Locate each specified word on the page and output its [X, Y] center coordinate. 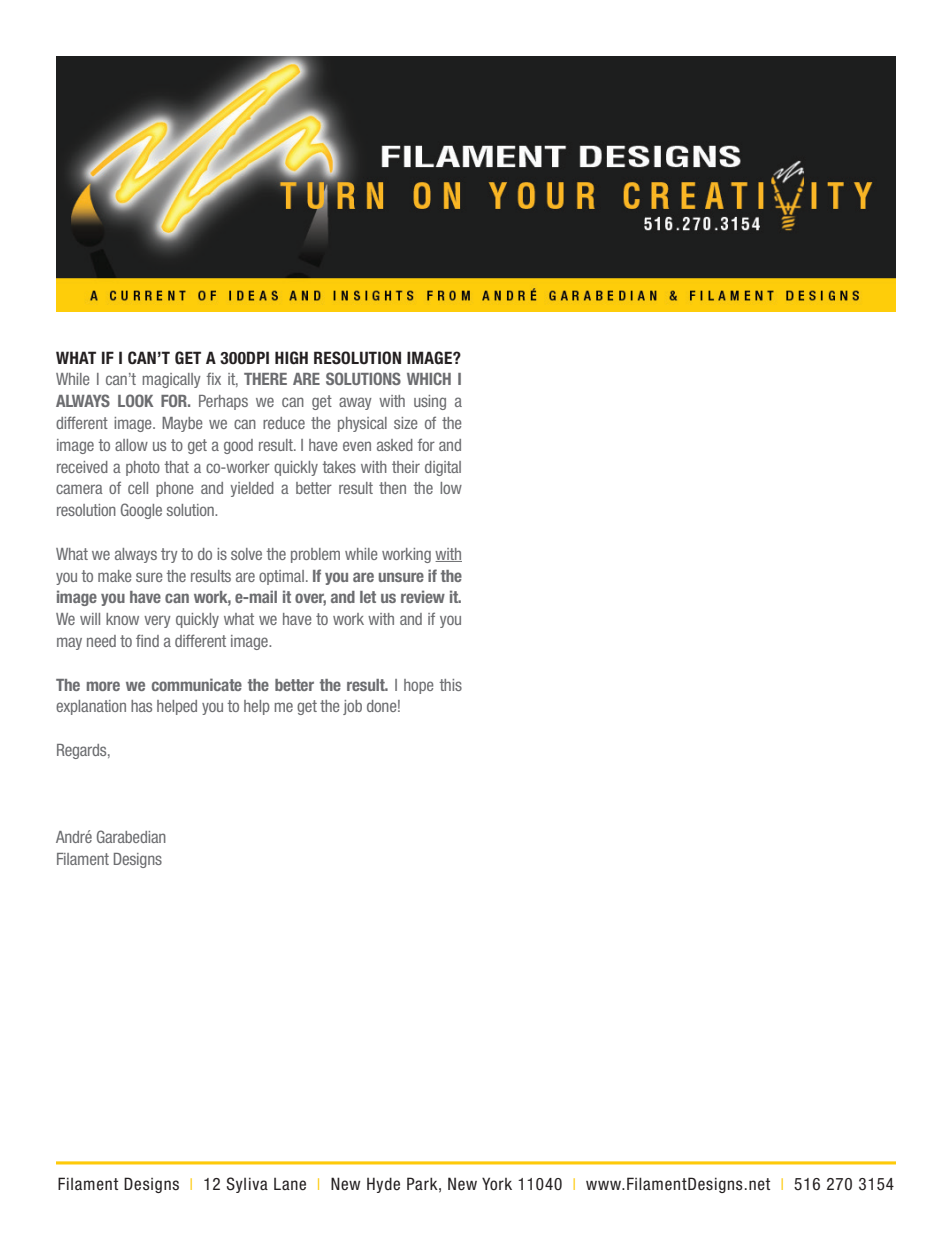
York [497, 1184]
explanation [91, 707]
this [450, 685]
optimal [281, 577]
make [115, 576]
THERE [265, 379]
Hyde [383, 1185]
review [423, 596]
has [141, 706]
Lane [290, 1184]
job [352, 707]
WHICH [429, 378]
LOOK [136, 400]
